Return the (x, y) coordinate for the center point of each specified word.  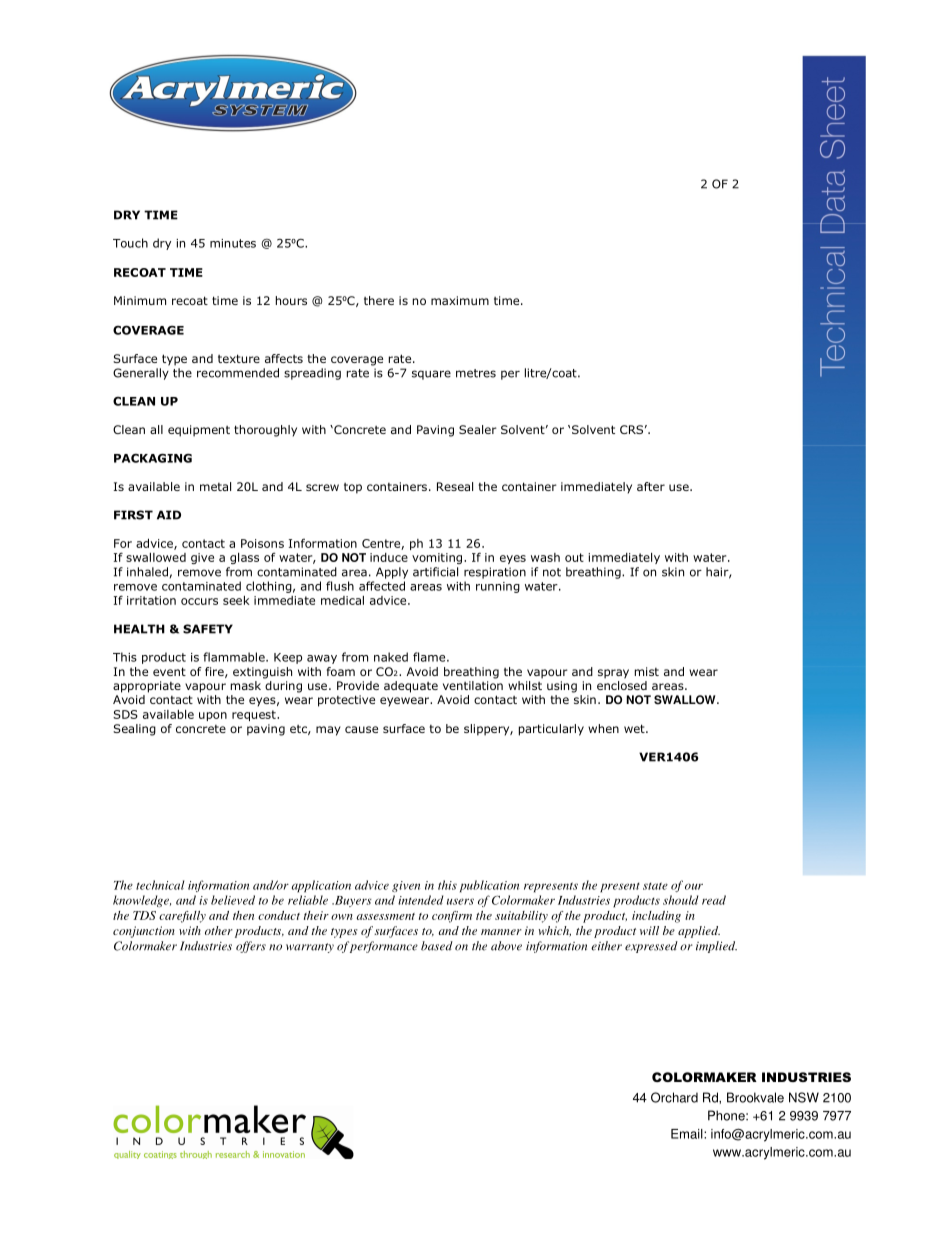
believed (233, 900)
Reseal (455, 486)
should (680, 900)
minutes (233, 243)
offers (251, 947)
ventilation (473, 685)
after (651, 486)
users (460, 901)
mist (647, 671)
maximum (460, 300)
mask (246, 685)
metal (215, 486)
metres (476, 373)
